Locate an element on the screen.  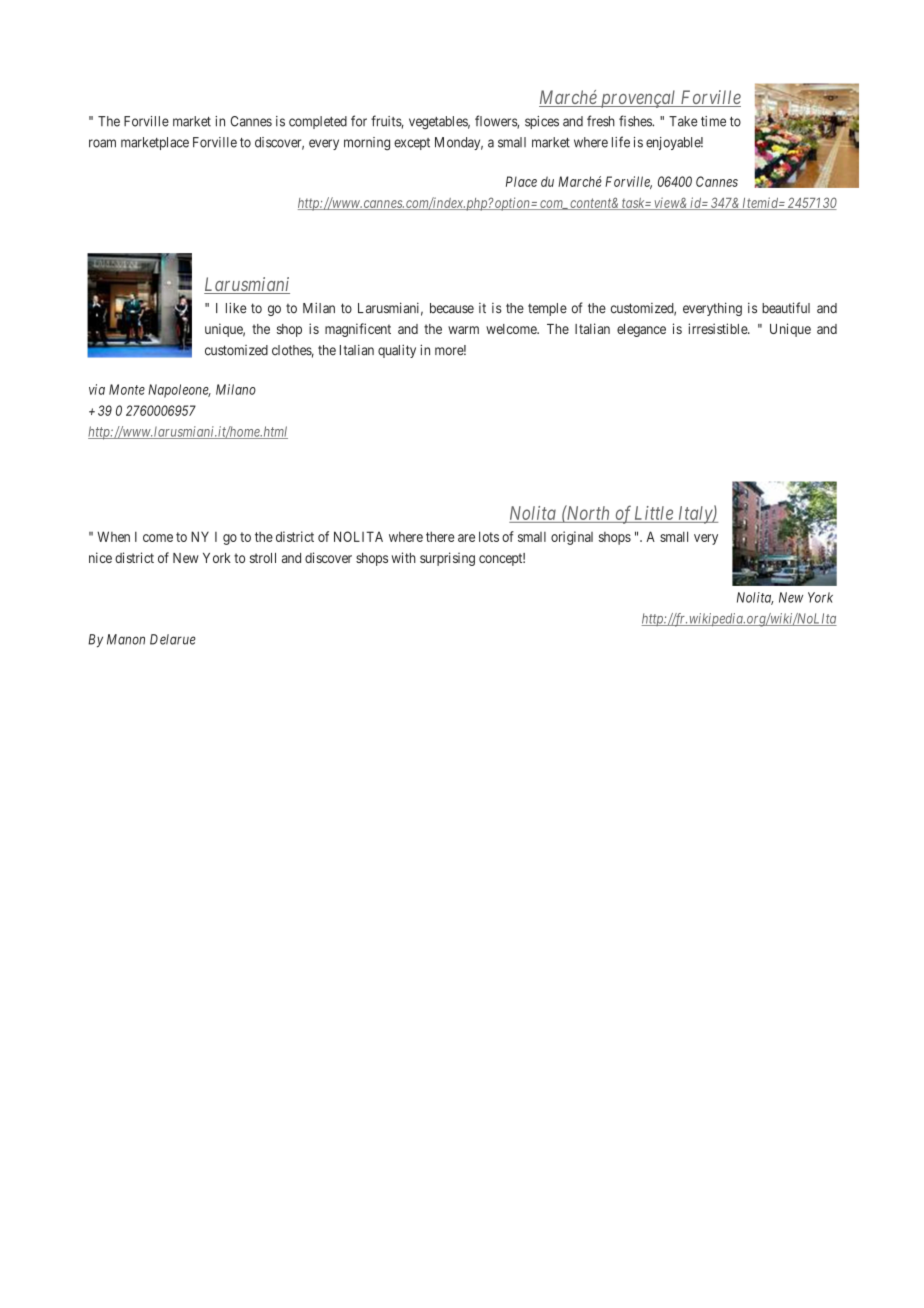
When is located at coordinates (113, 536).
